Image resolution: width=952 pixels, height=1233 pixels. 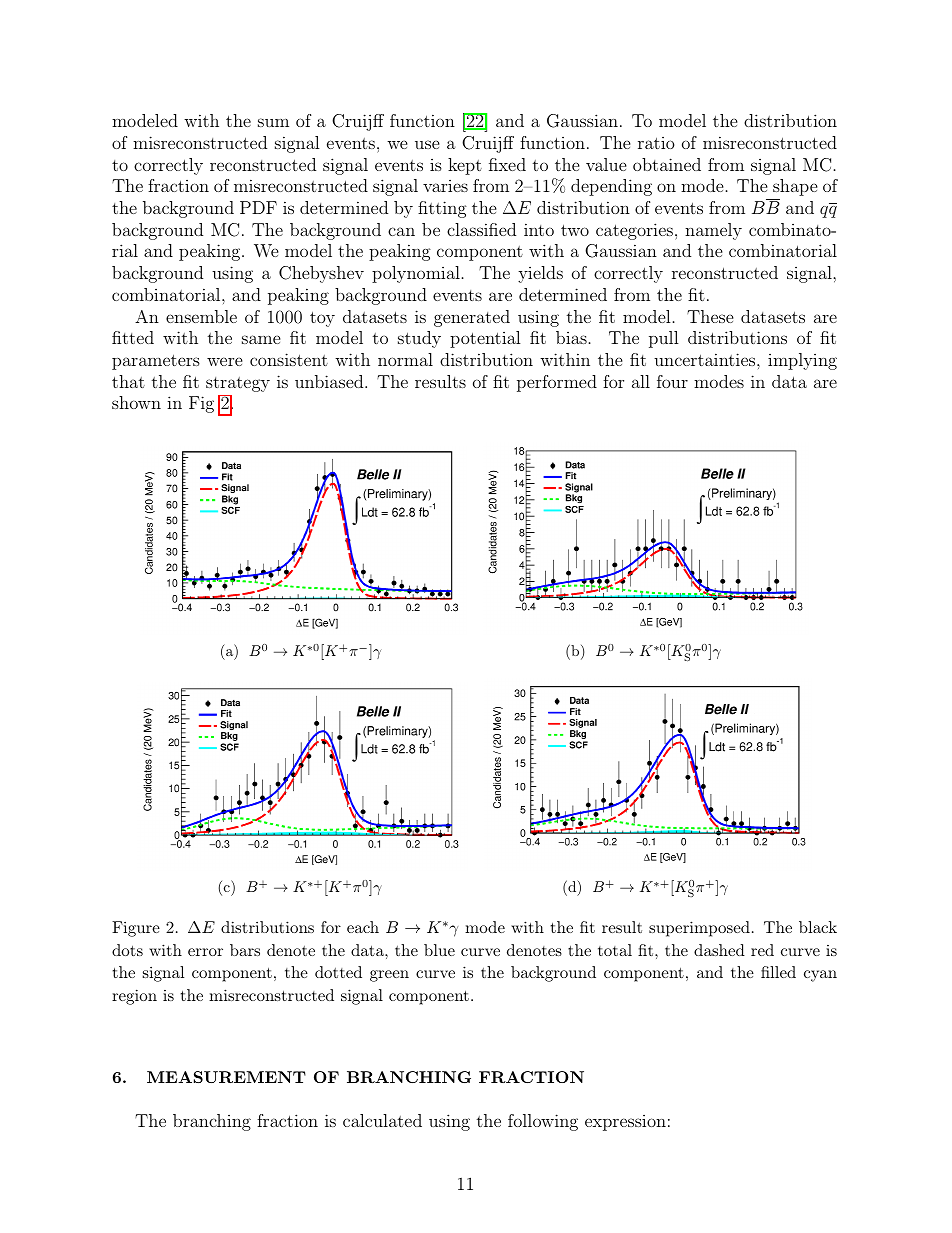 I want to click on kept, so click(x=465, y=166).
